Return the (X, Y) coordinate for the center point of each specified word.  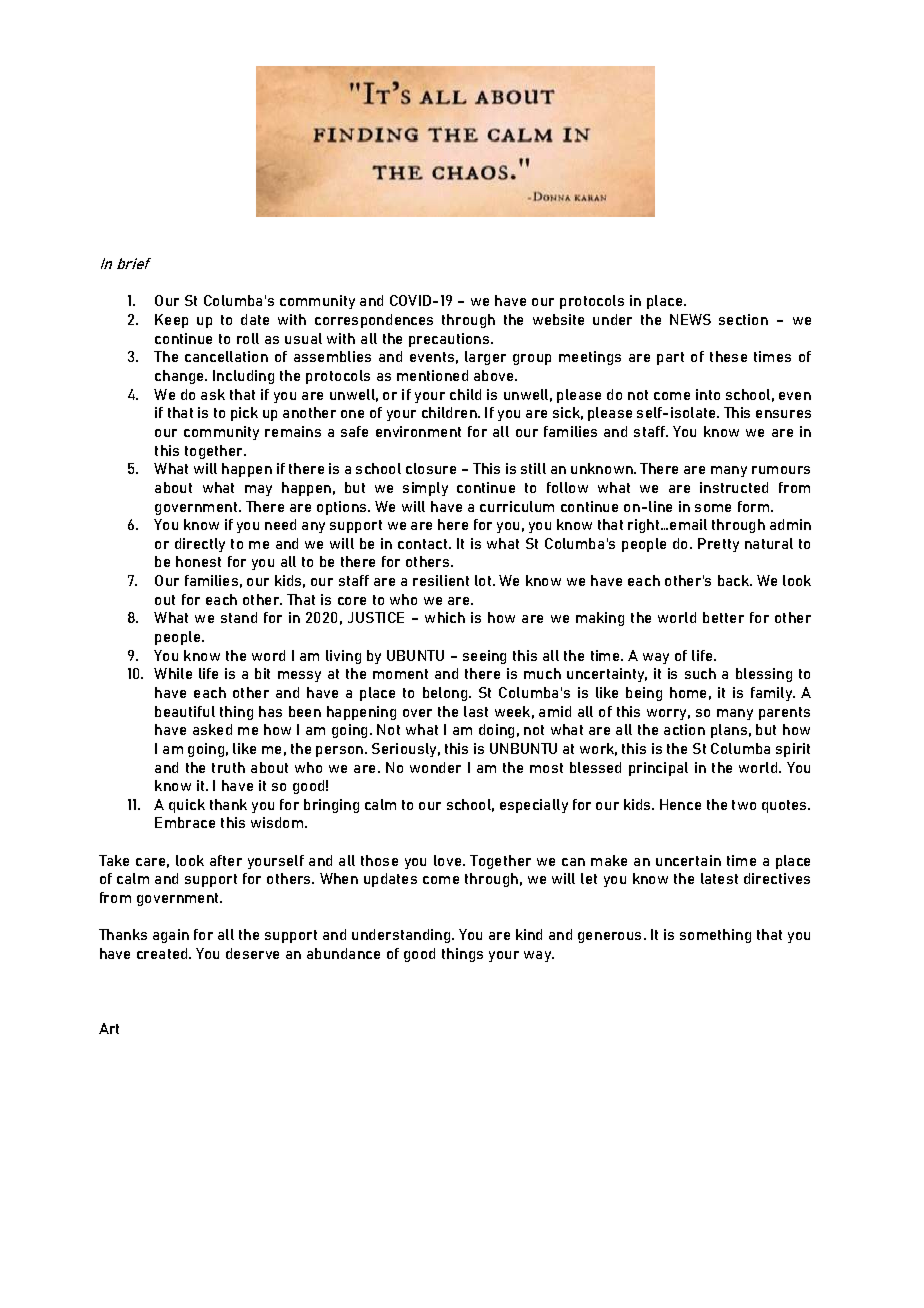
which (445, 617)
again (171, 936)
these (728, 356)
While (173, 673)
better (723, 617)
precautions (450, 340)
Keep (171, 321)
